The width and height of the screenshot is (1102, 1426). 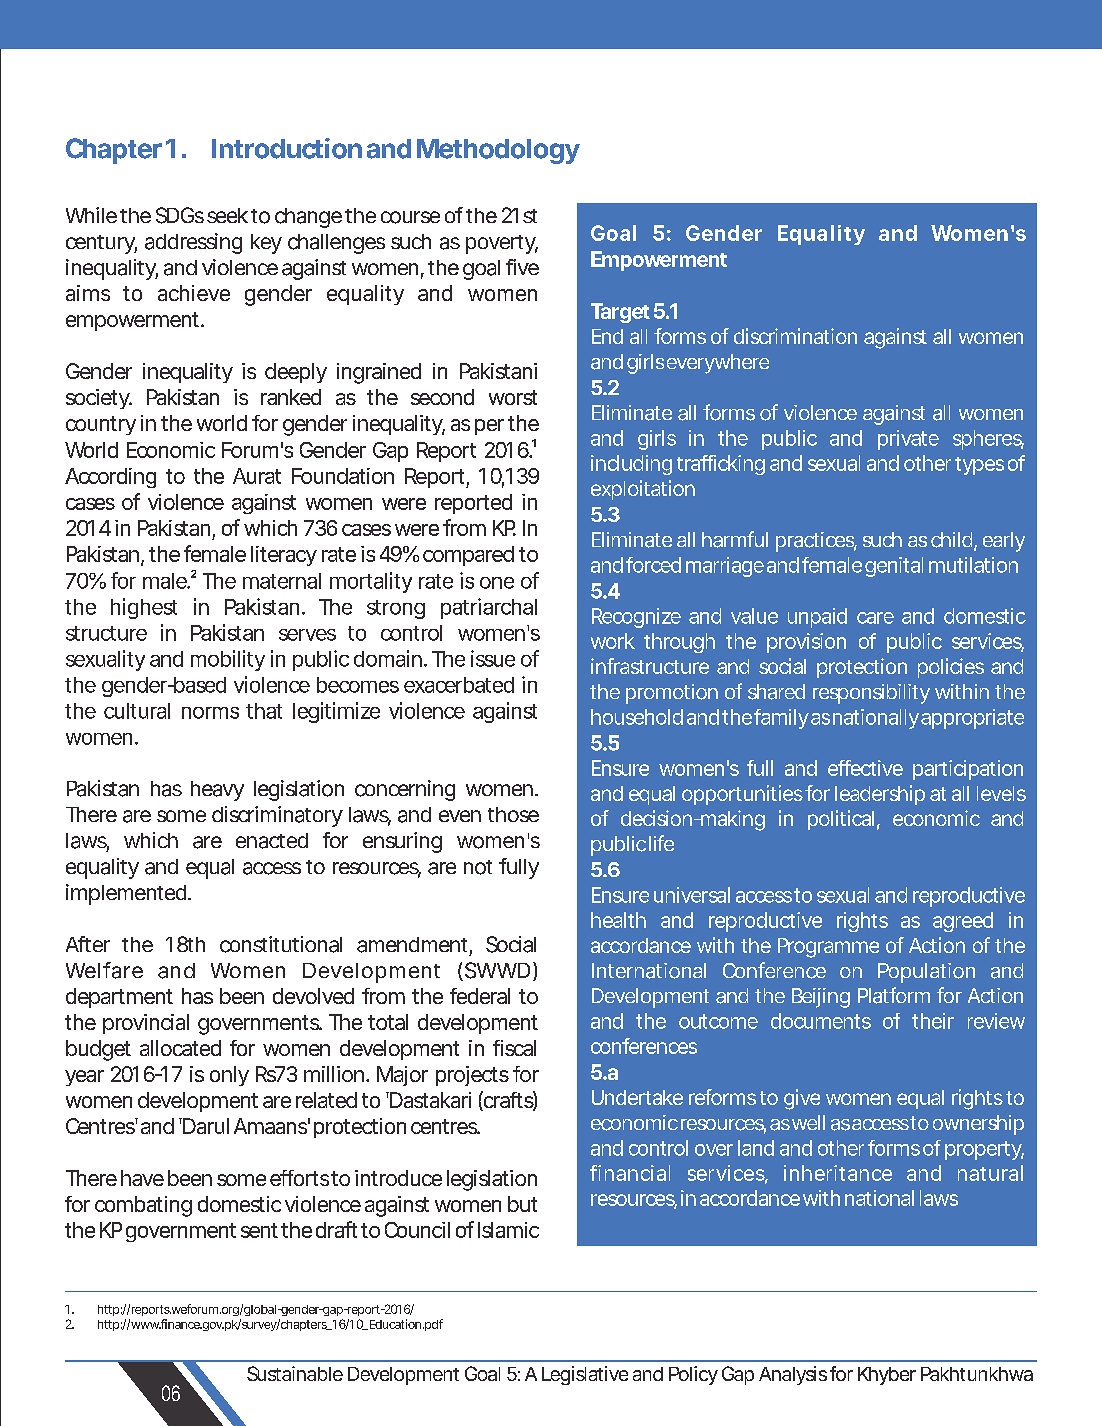 What do you see at coordinates (295, 1373) in the screenshot?
I see `Sustainable` at bounding box center [295, 1373].
